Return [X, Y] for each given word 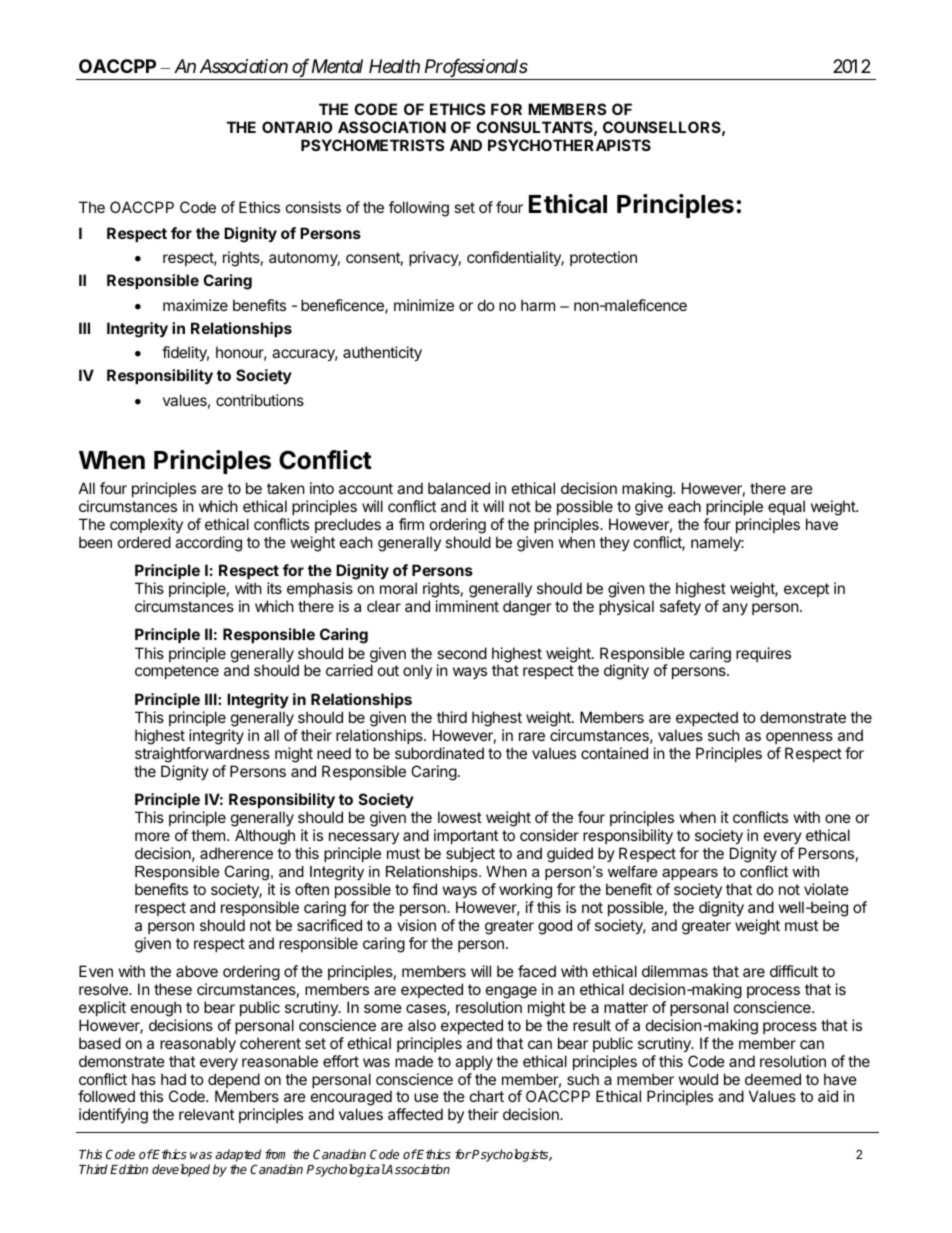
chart [487, 1096]
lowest [460, 817]
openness [799, 738]
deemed [773, 1079]
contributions [260, 400]
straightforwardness [202, 755]
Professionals [476, 68]
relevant [206, 1114]
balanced [459, 488]
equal [786, 507]
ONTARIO [297, 127]
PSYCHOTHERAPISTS [569, 145]
